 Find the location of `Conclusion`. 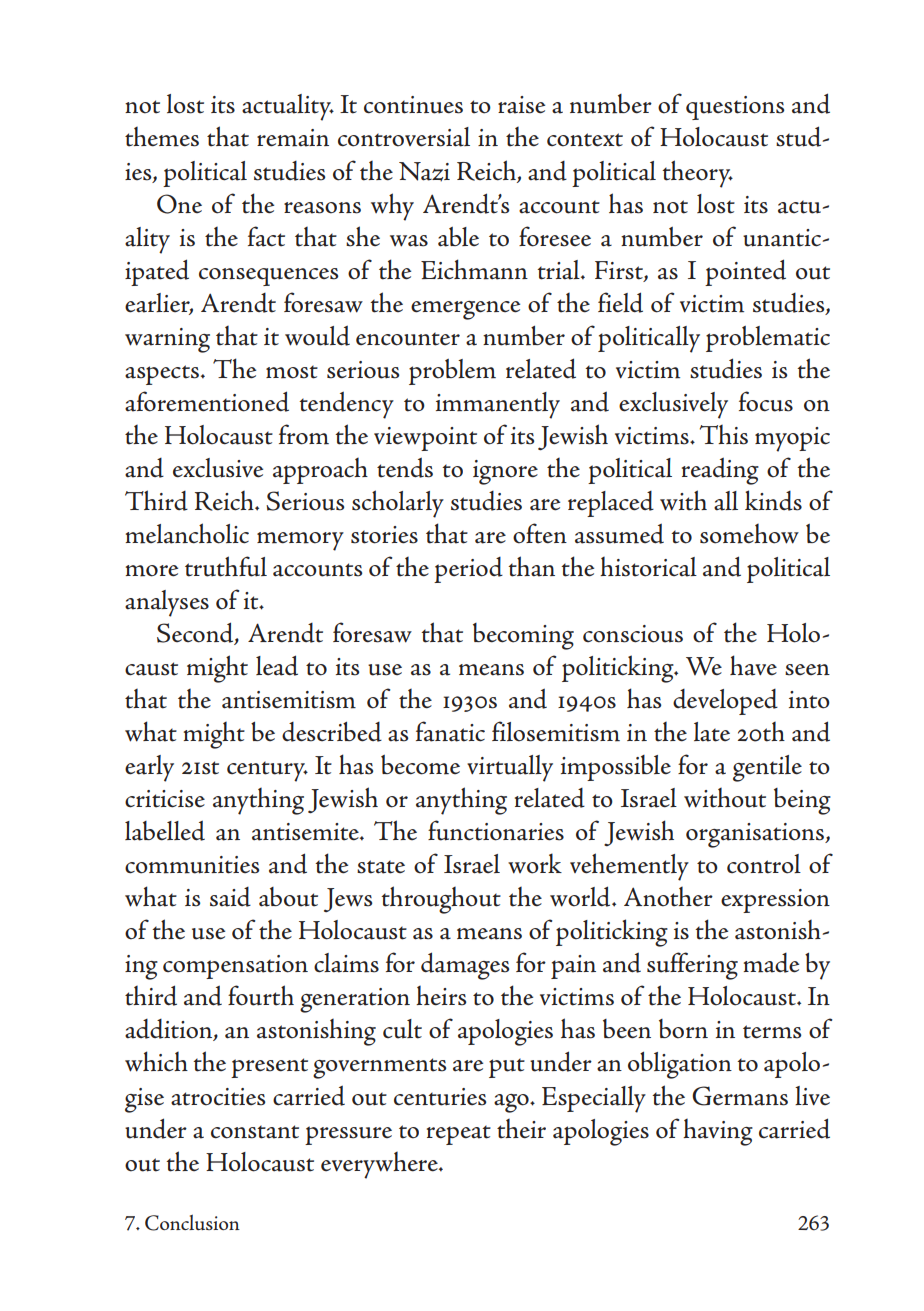

Conclusion is located at coordinates (192, 1222).
